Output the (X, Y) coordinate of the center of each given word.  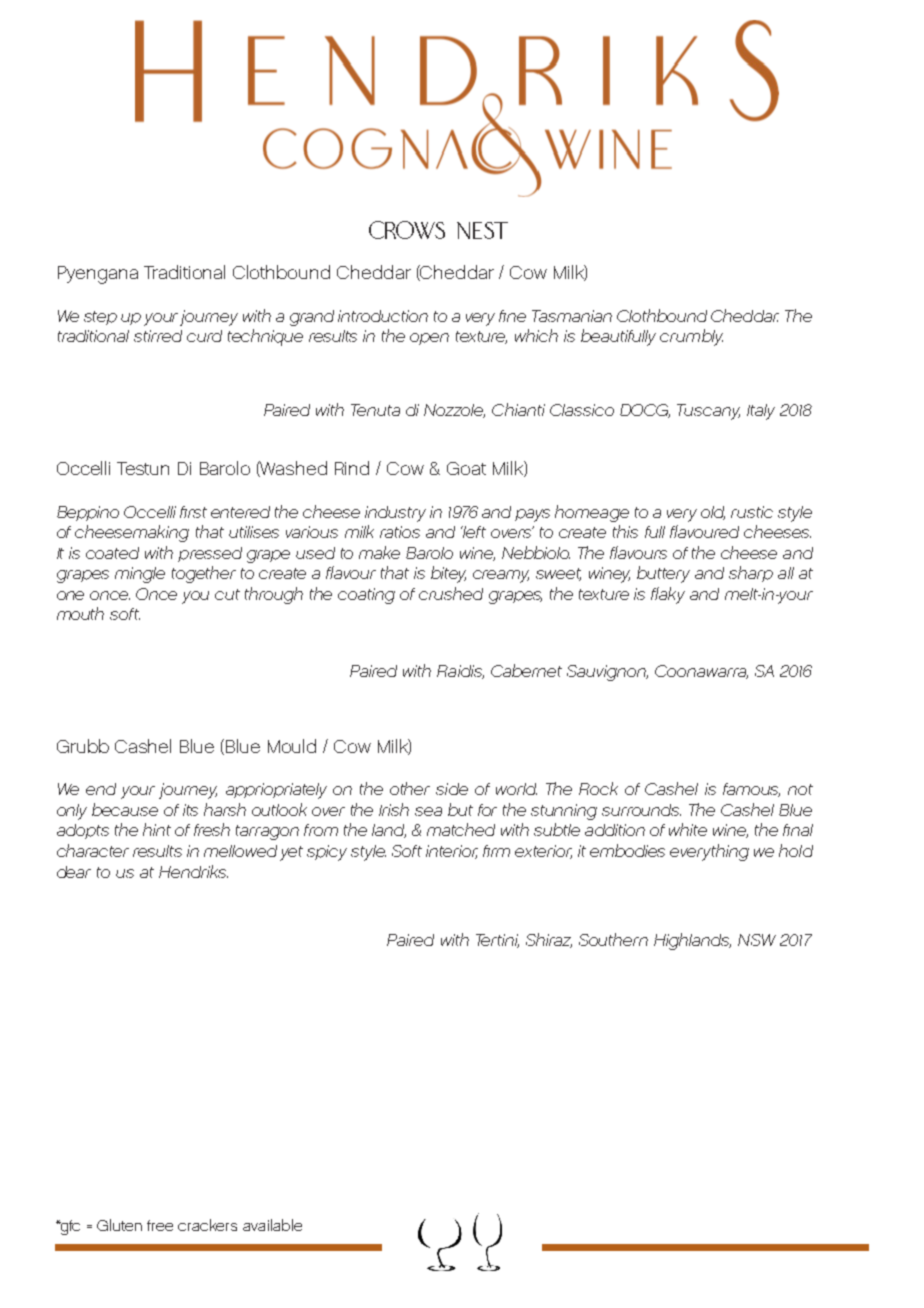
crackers (207, 1225)
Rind (352, 468)
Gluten (119, 1225)
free (160, 1225)
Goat (466, 468)
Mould (292, 746)
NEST (482, 230)
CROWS (407, 230)
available (272, 1225)
